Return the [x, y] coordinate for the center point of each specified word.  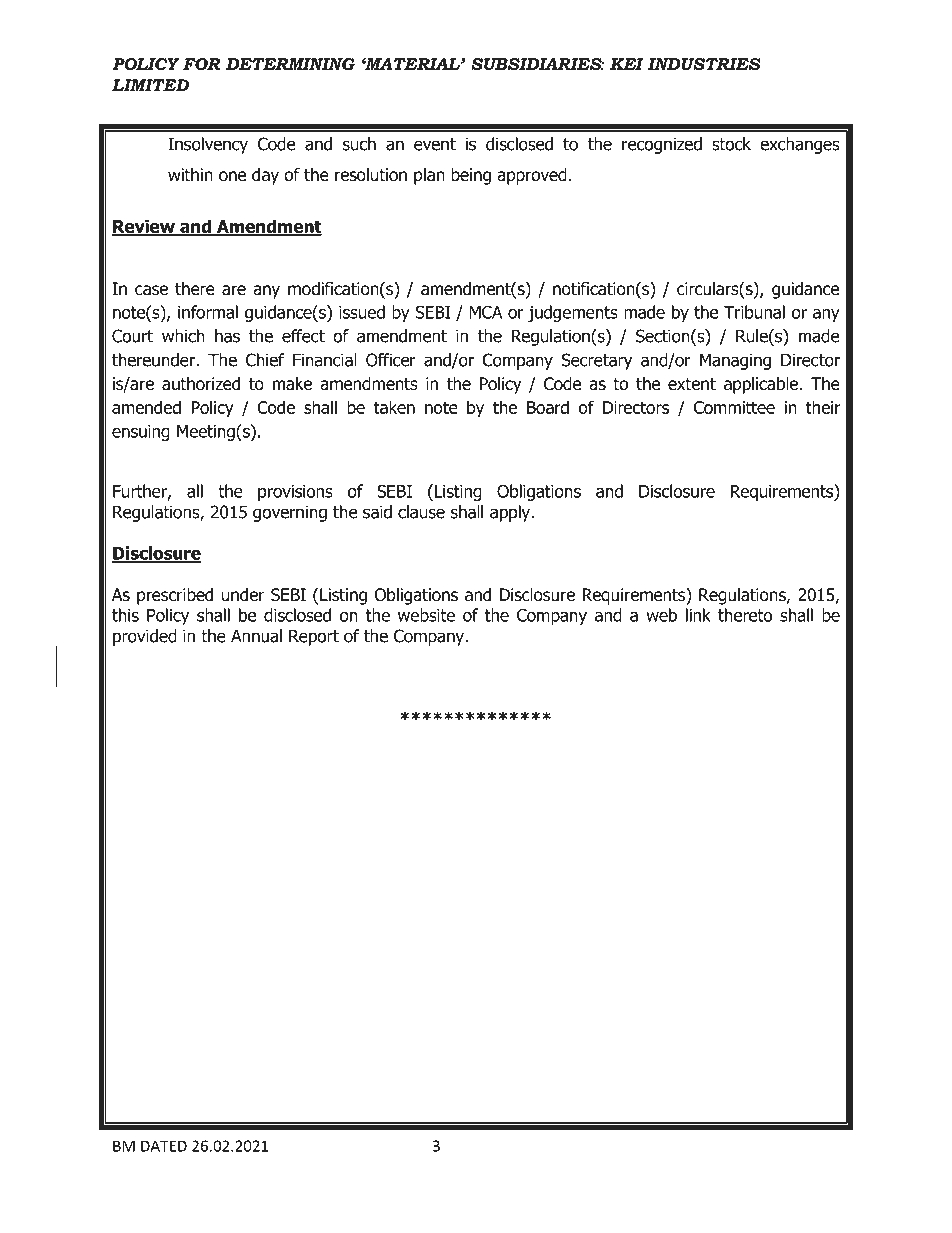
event [435, 144]
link [698, 615]
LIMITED [150, 85]
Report [314, 637]
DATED [164, 1146]
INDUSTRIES [704, 64]
